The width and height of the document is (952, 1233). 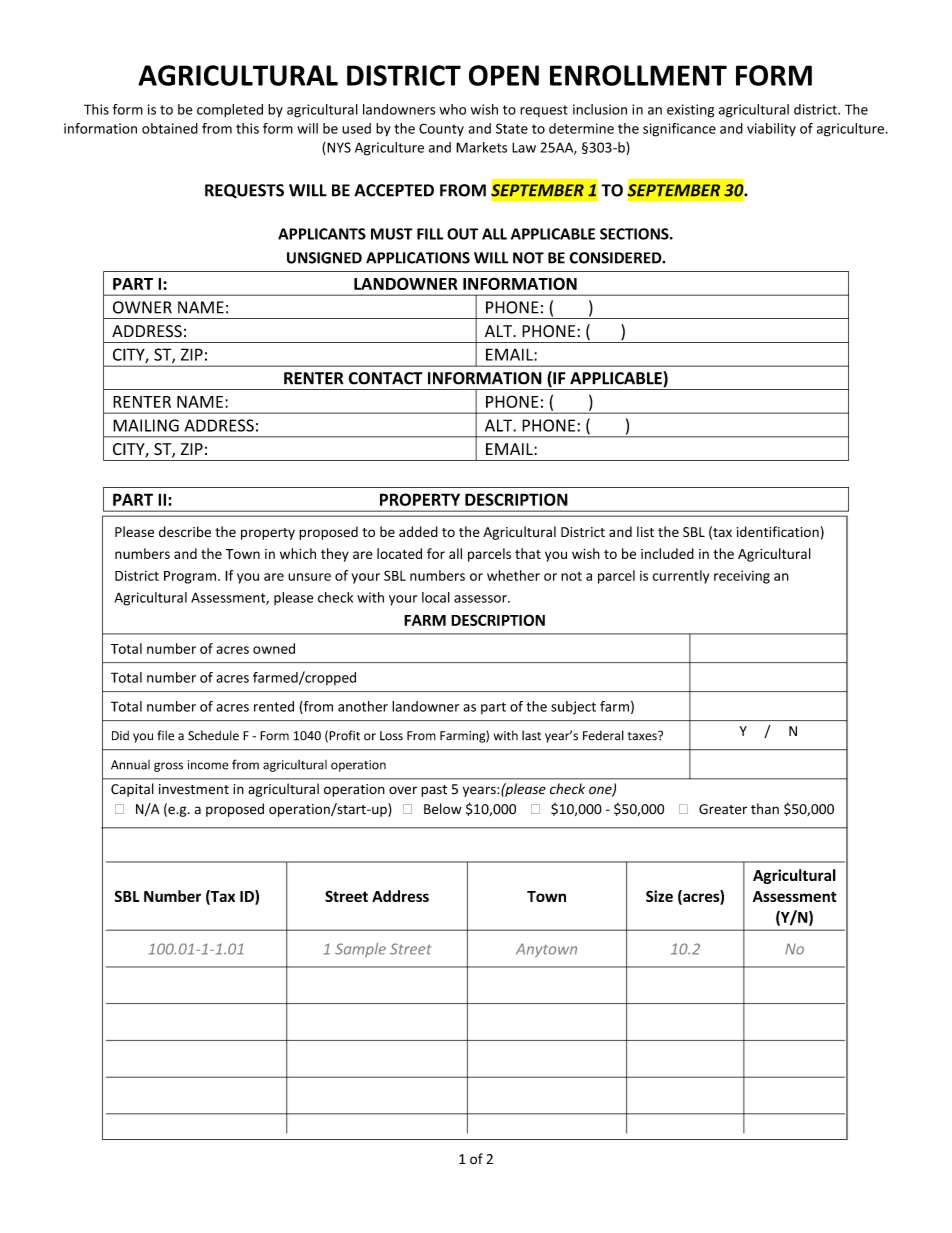 I want to click on Sample, so click(x=360, y=950).
